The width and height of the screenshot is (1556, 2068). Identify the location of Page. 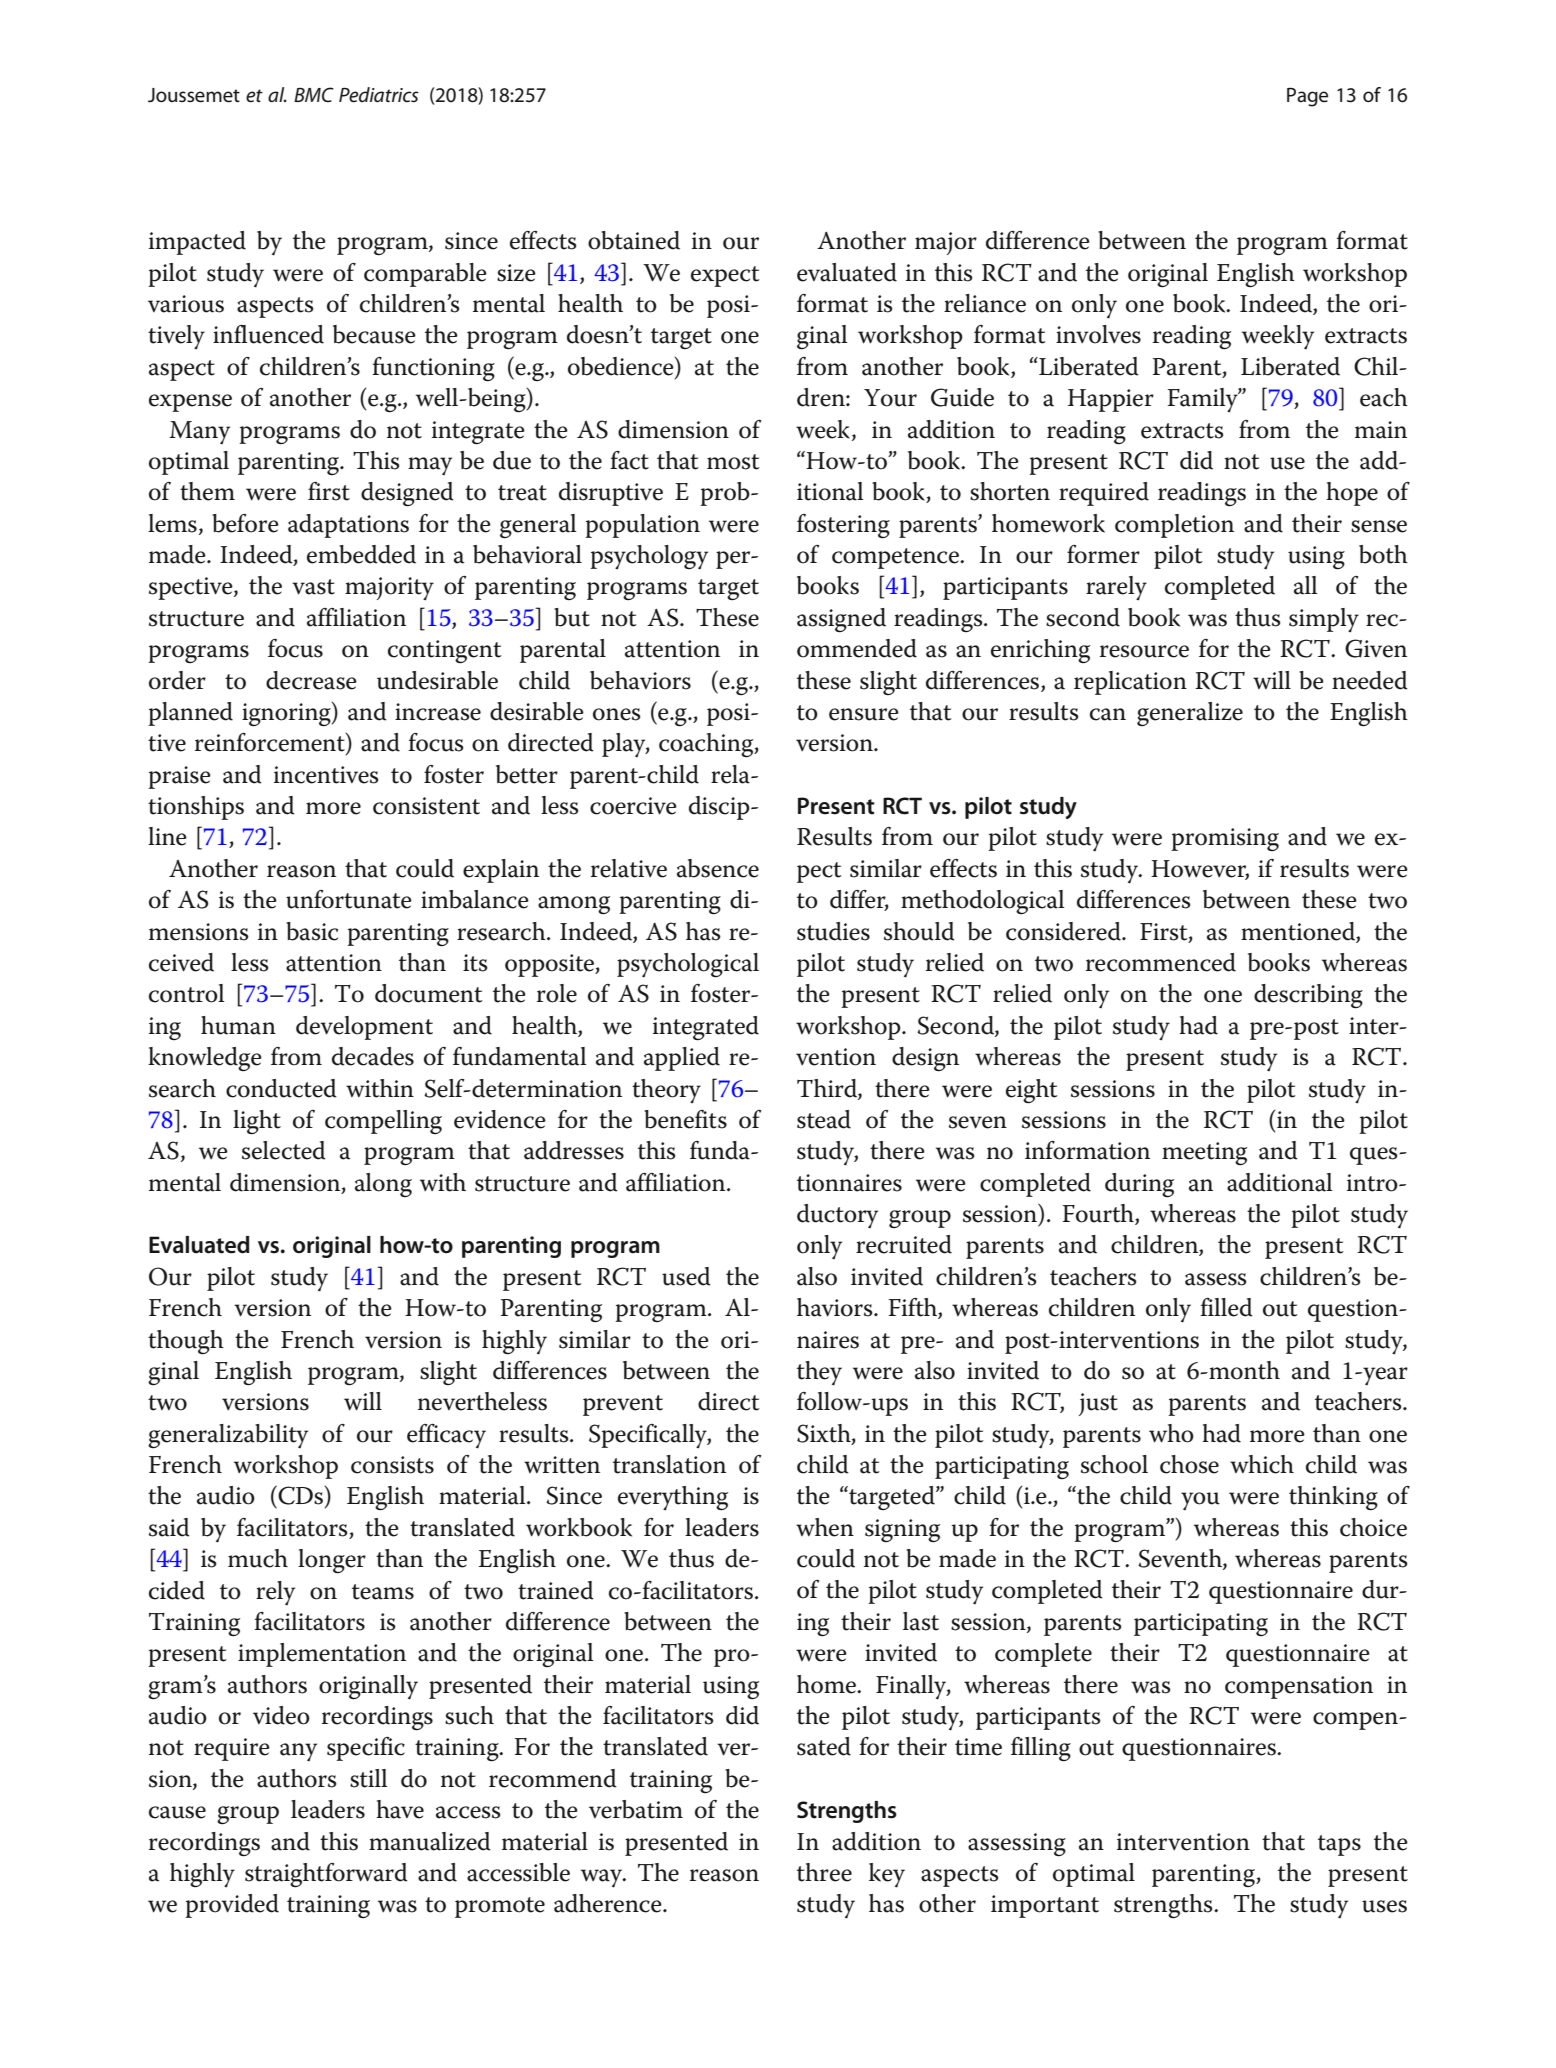
(1307, 97).
